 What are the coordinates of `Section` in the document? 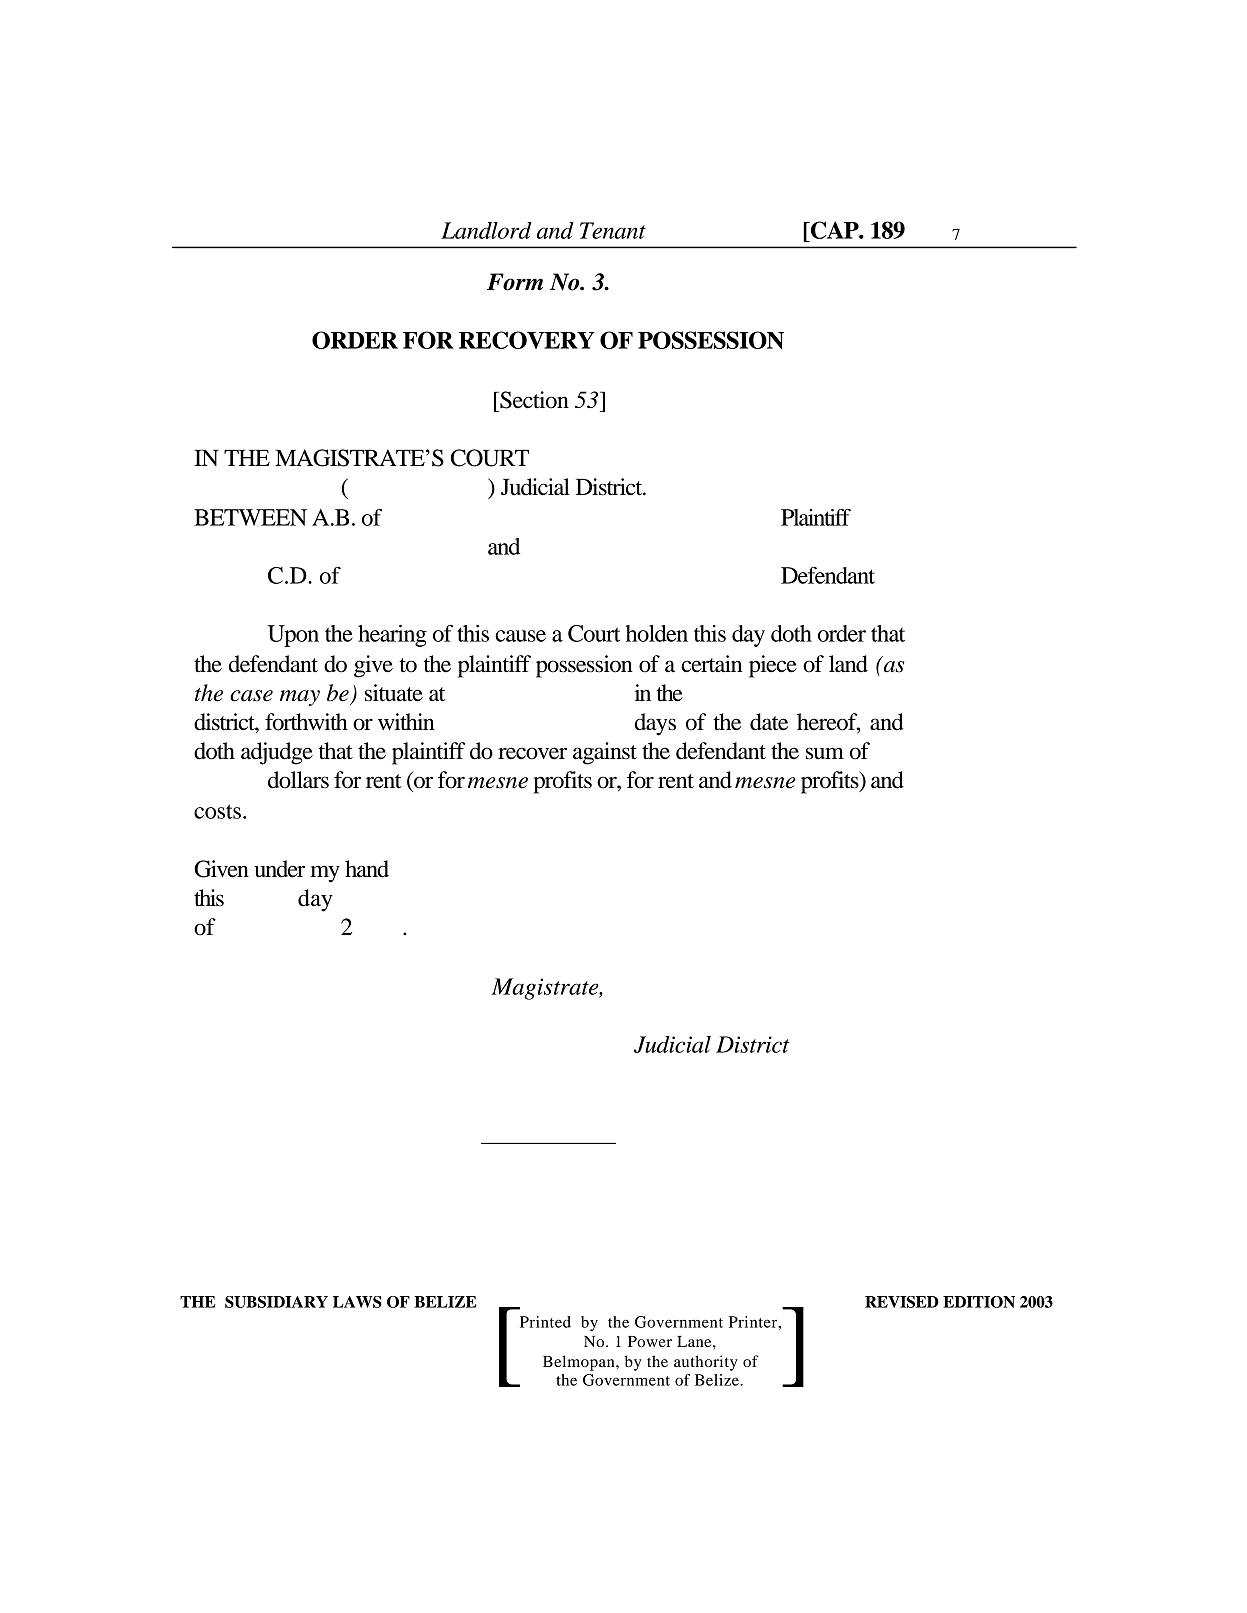 It's located at (533, 400).
